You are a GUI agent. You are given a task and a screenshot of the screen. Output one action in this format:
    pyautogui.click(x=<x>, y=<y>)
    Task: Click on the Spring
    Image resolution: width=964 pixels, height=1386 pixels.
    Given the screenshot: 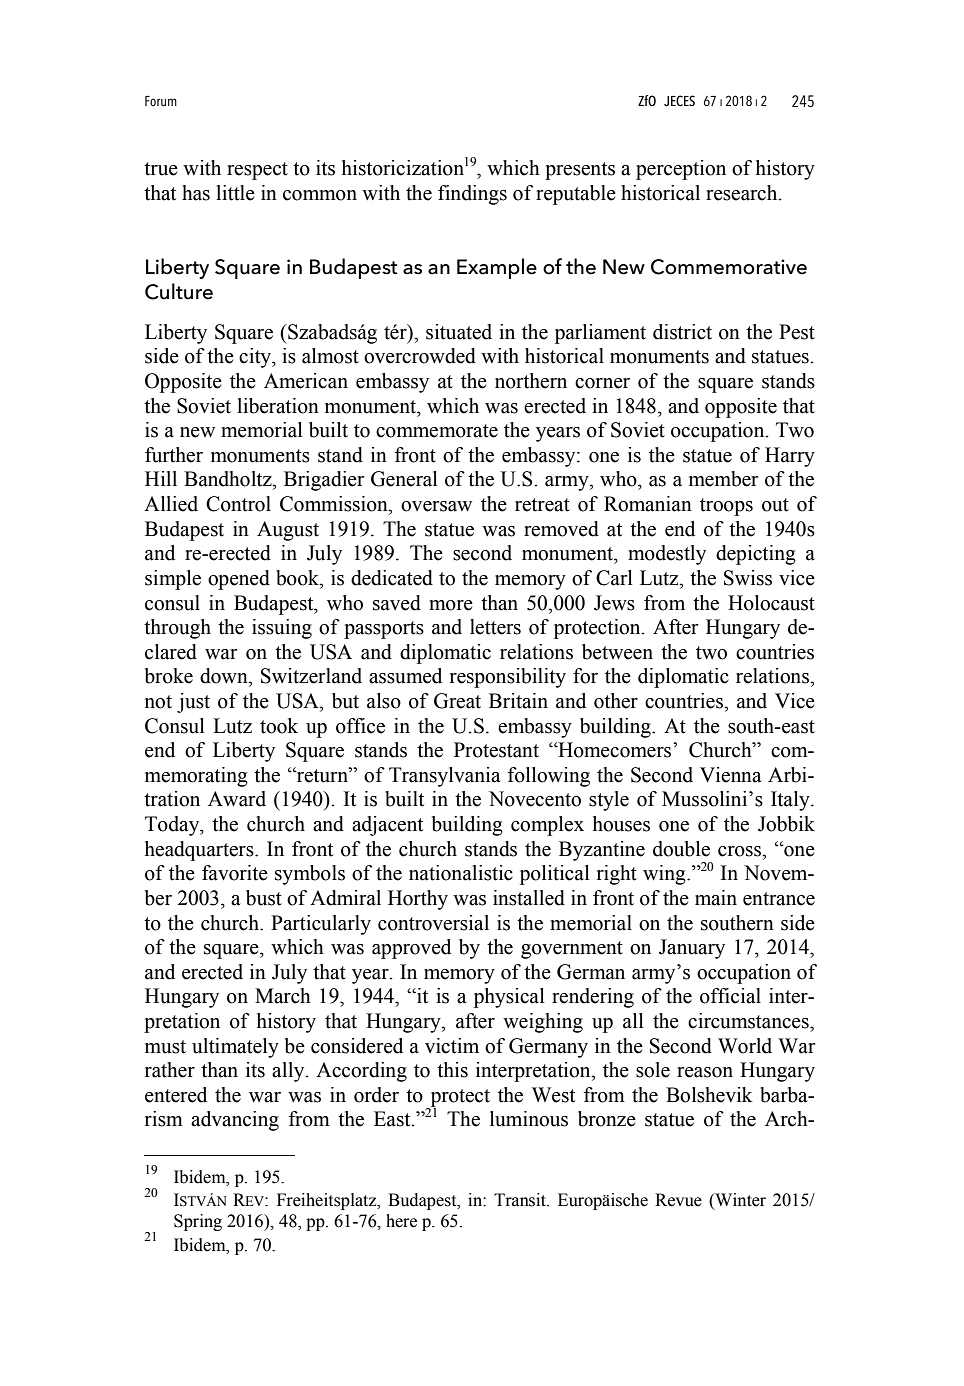 What is the action you would take?
    pyautogui.click(x=198, y=1222)
